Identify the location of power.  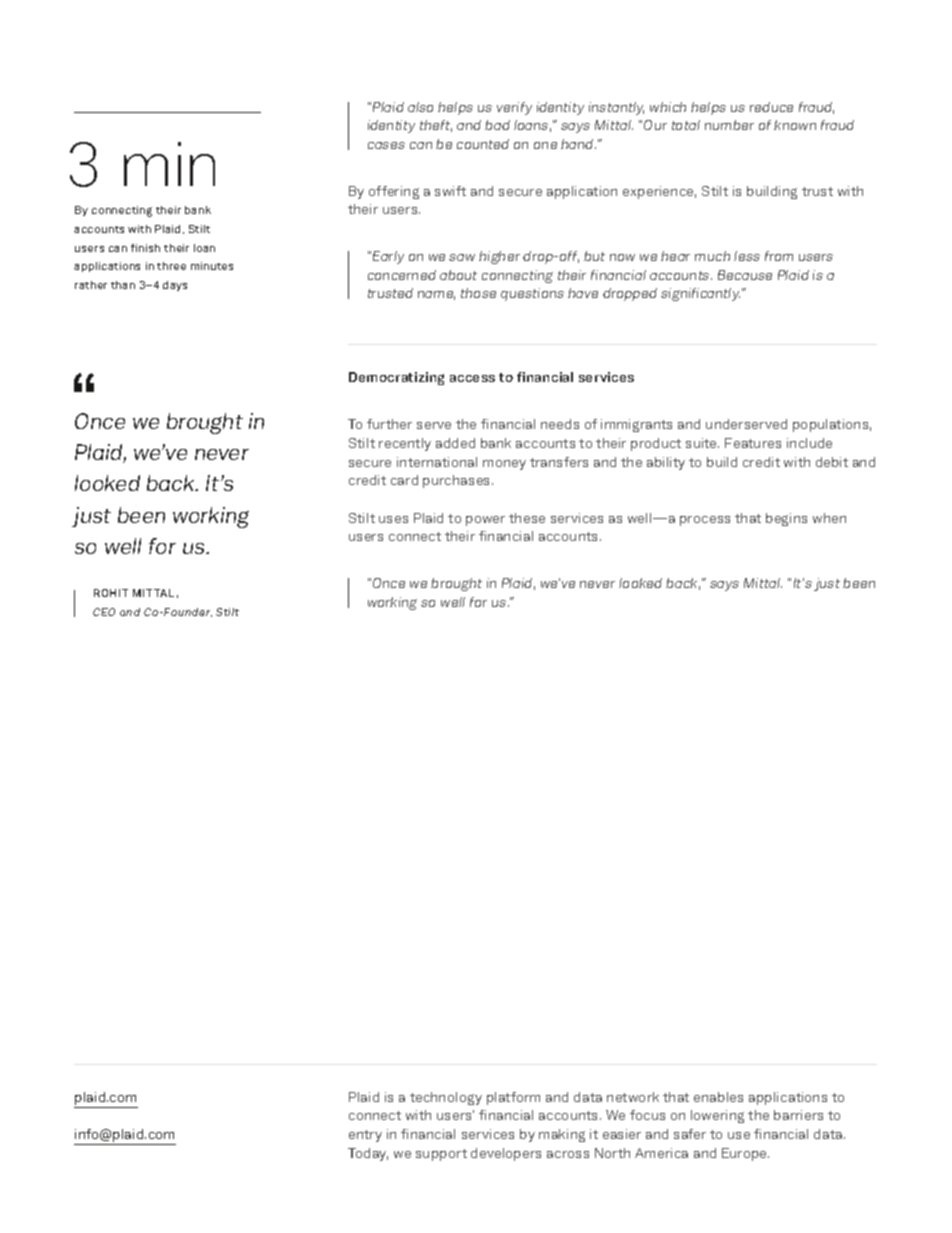
(485, 521).
